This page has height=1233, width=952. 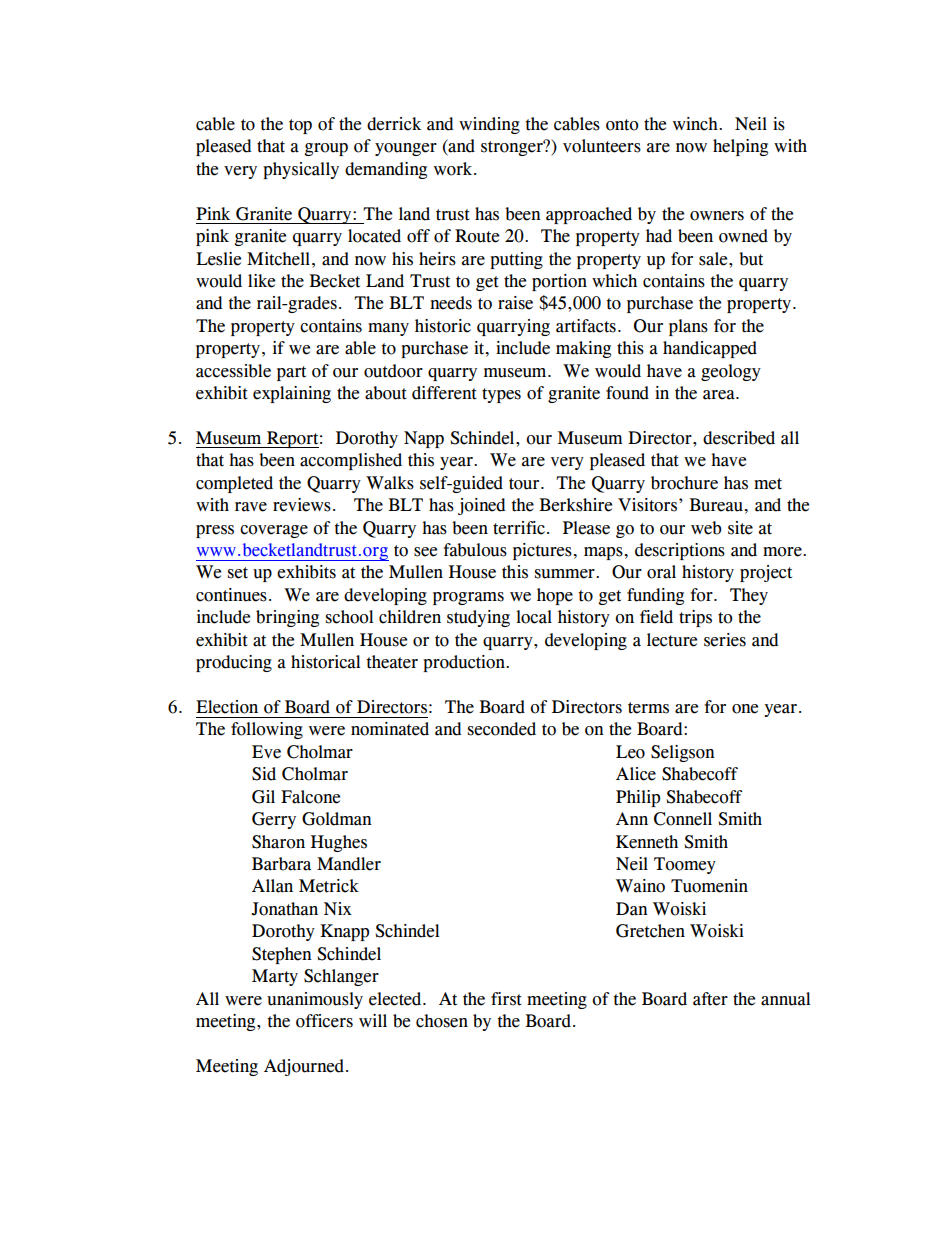 I want to click on following, so click(x=267, y=730).
